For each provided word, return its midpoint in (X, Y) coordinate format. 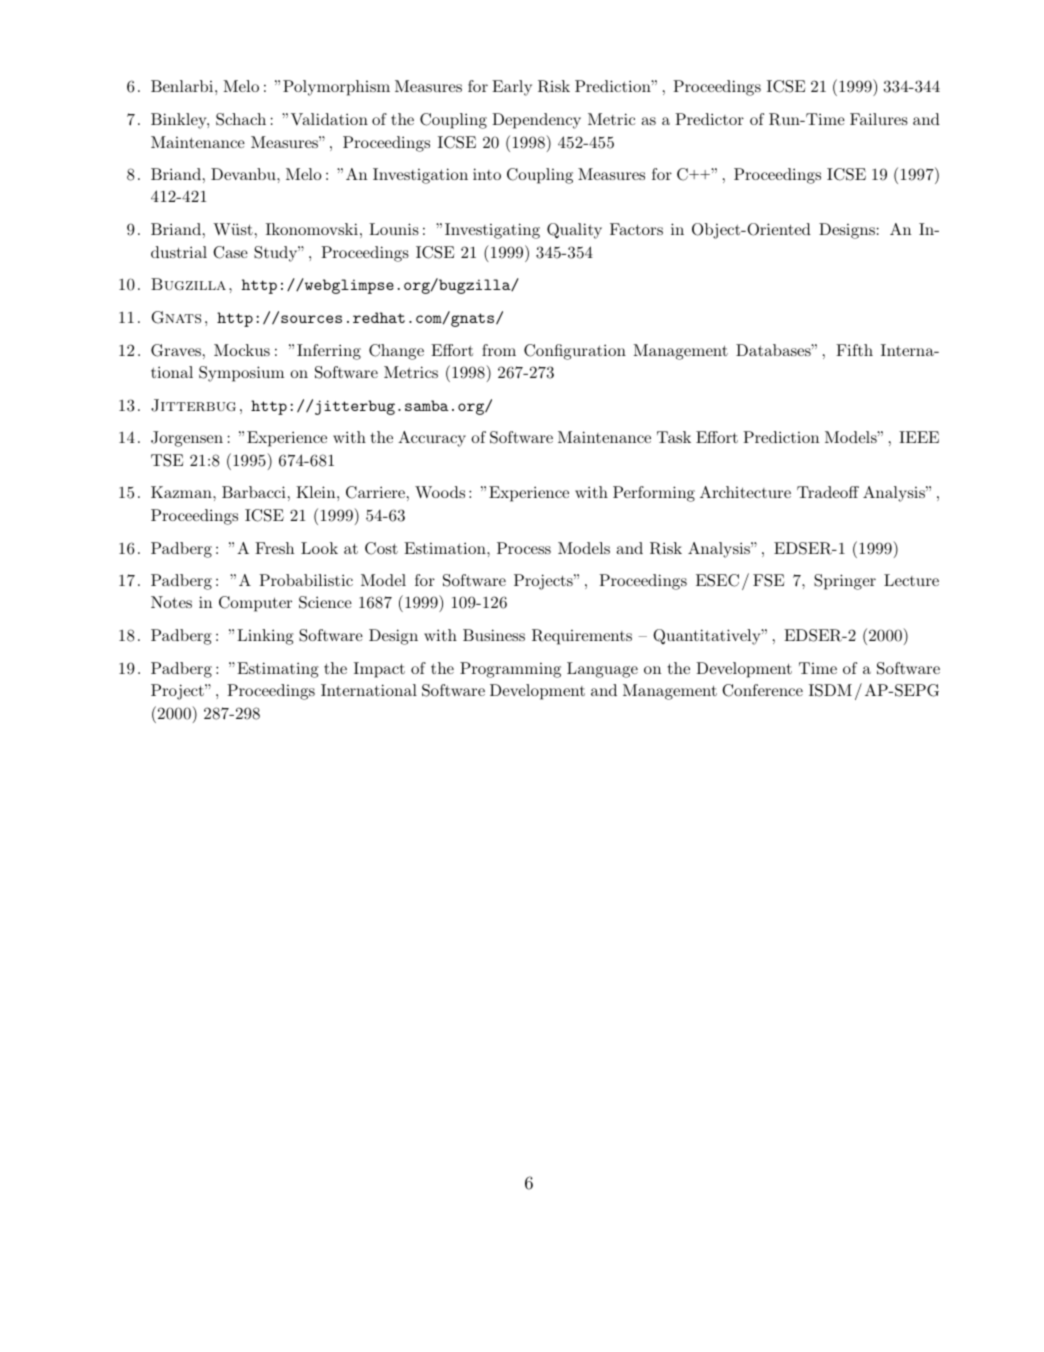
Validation (329, 119)
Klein (317, 492)
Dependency (536, 121)
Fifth (854, 350)
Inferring (329, 352)
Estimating (278, 670)
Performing (654, 494)
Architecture (745, 492)
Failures (879, 119)
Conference (762, 690)
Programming (510, 670)
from (499, 350)
